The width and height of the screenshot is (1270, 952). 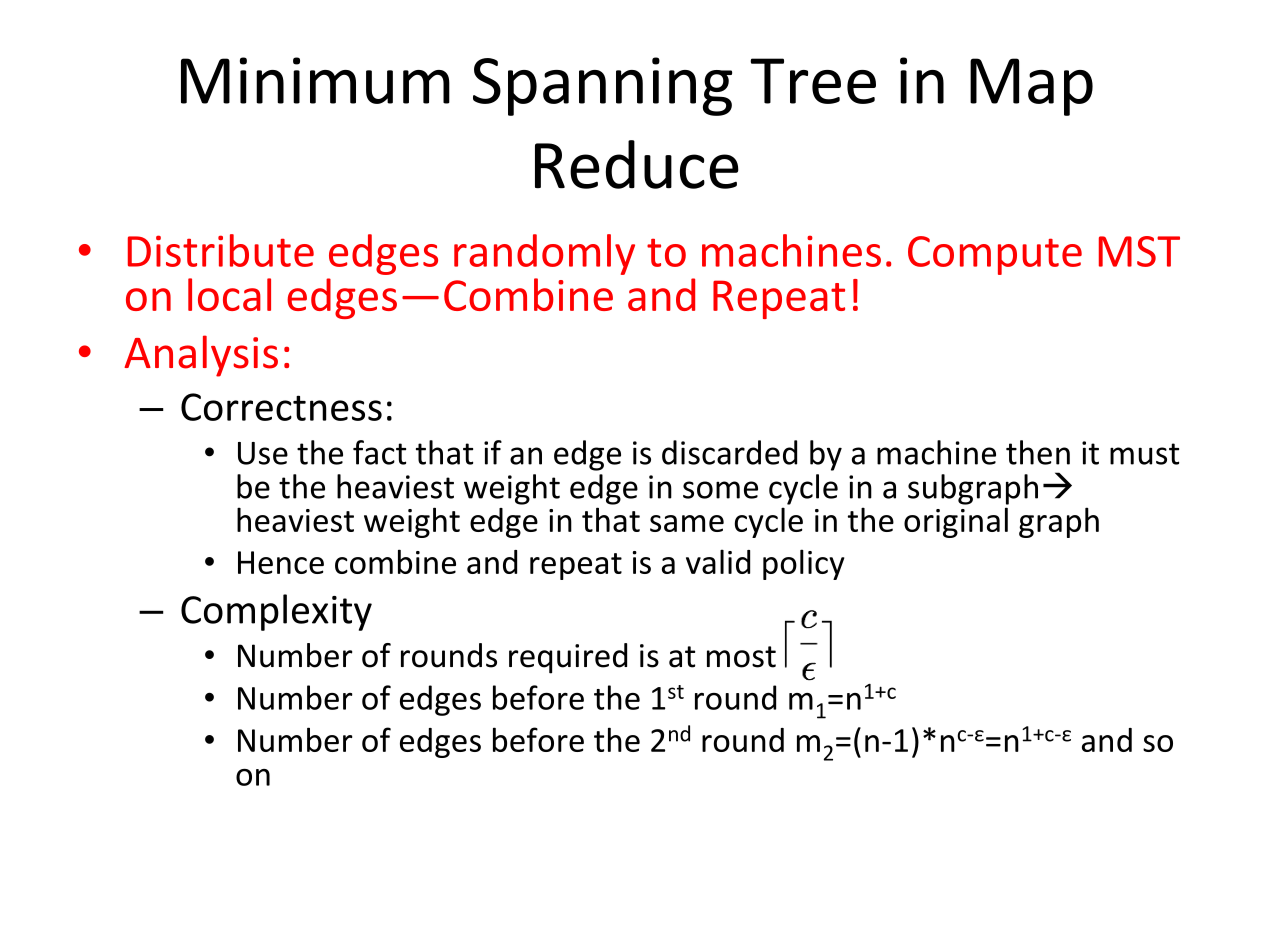 I want to click on Compute, so click(x=995, y=255).
